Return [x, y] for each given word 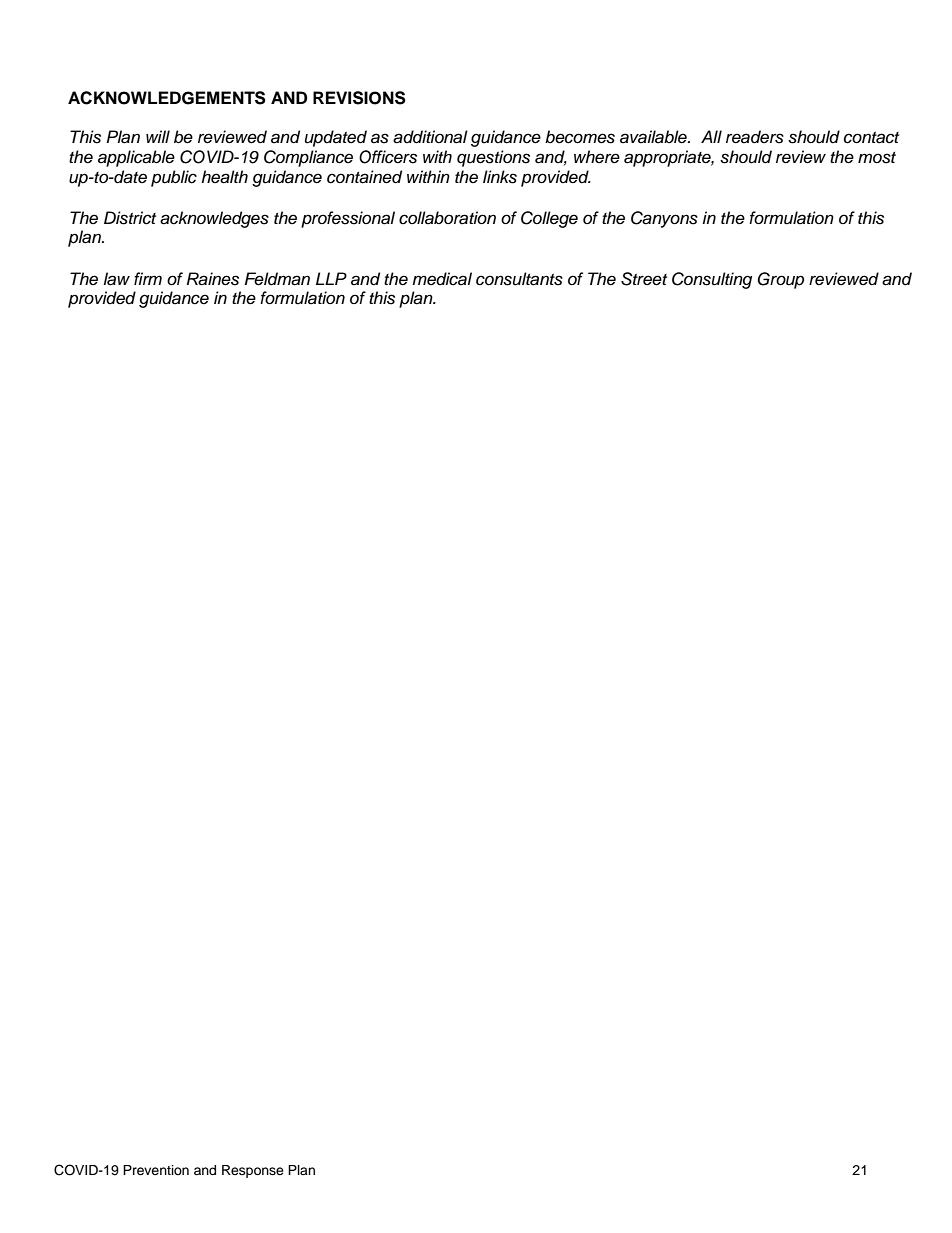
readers [755, 137]
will [158, 136]
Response [253, 1171]
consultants [519, 279]
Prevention [156, 1170]
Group [780, 280]
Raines [213, 279]
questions [493, 158]
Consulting [712, 280]
